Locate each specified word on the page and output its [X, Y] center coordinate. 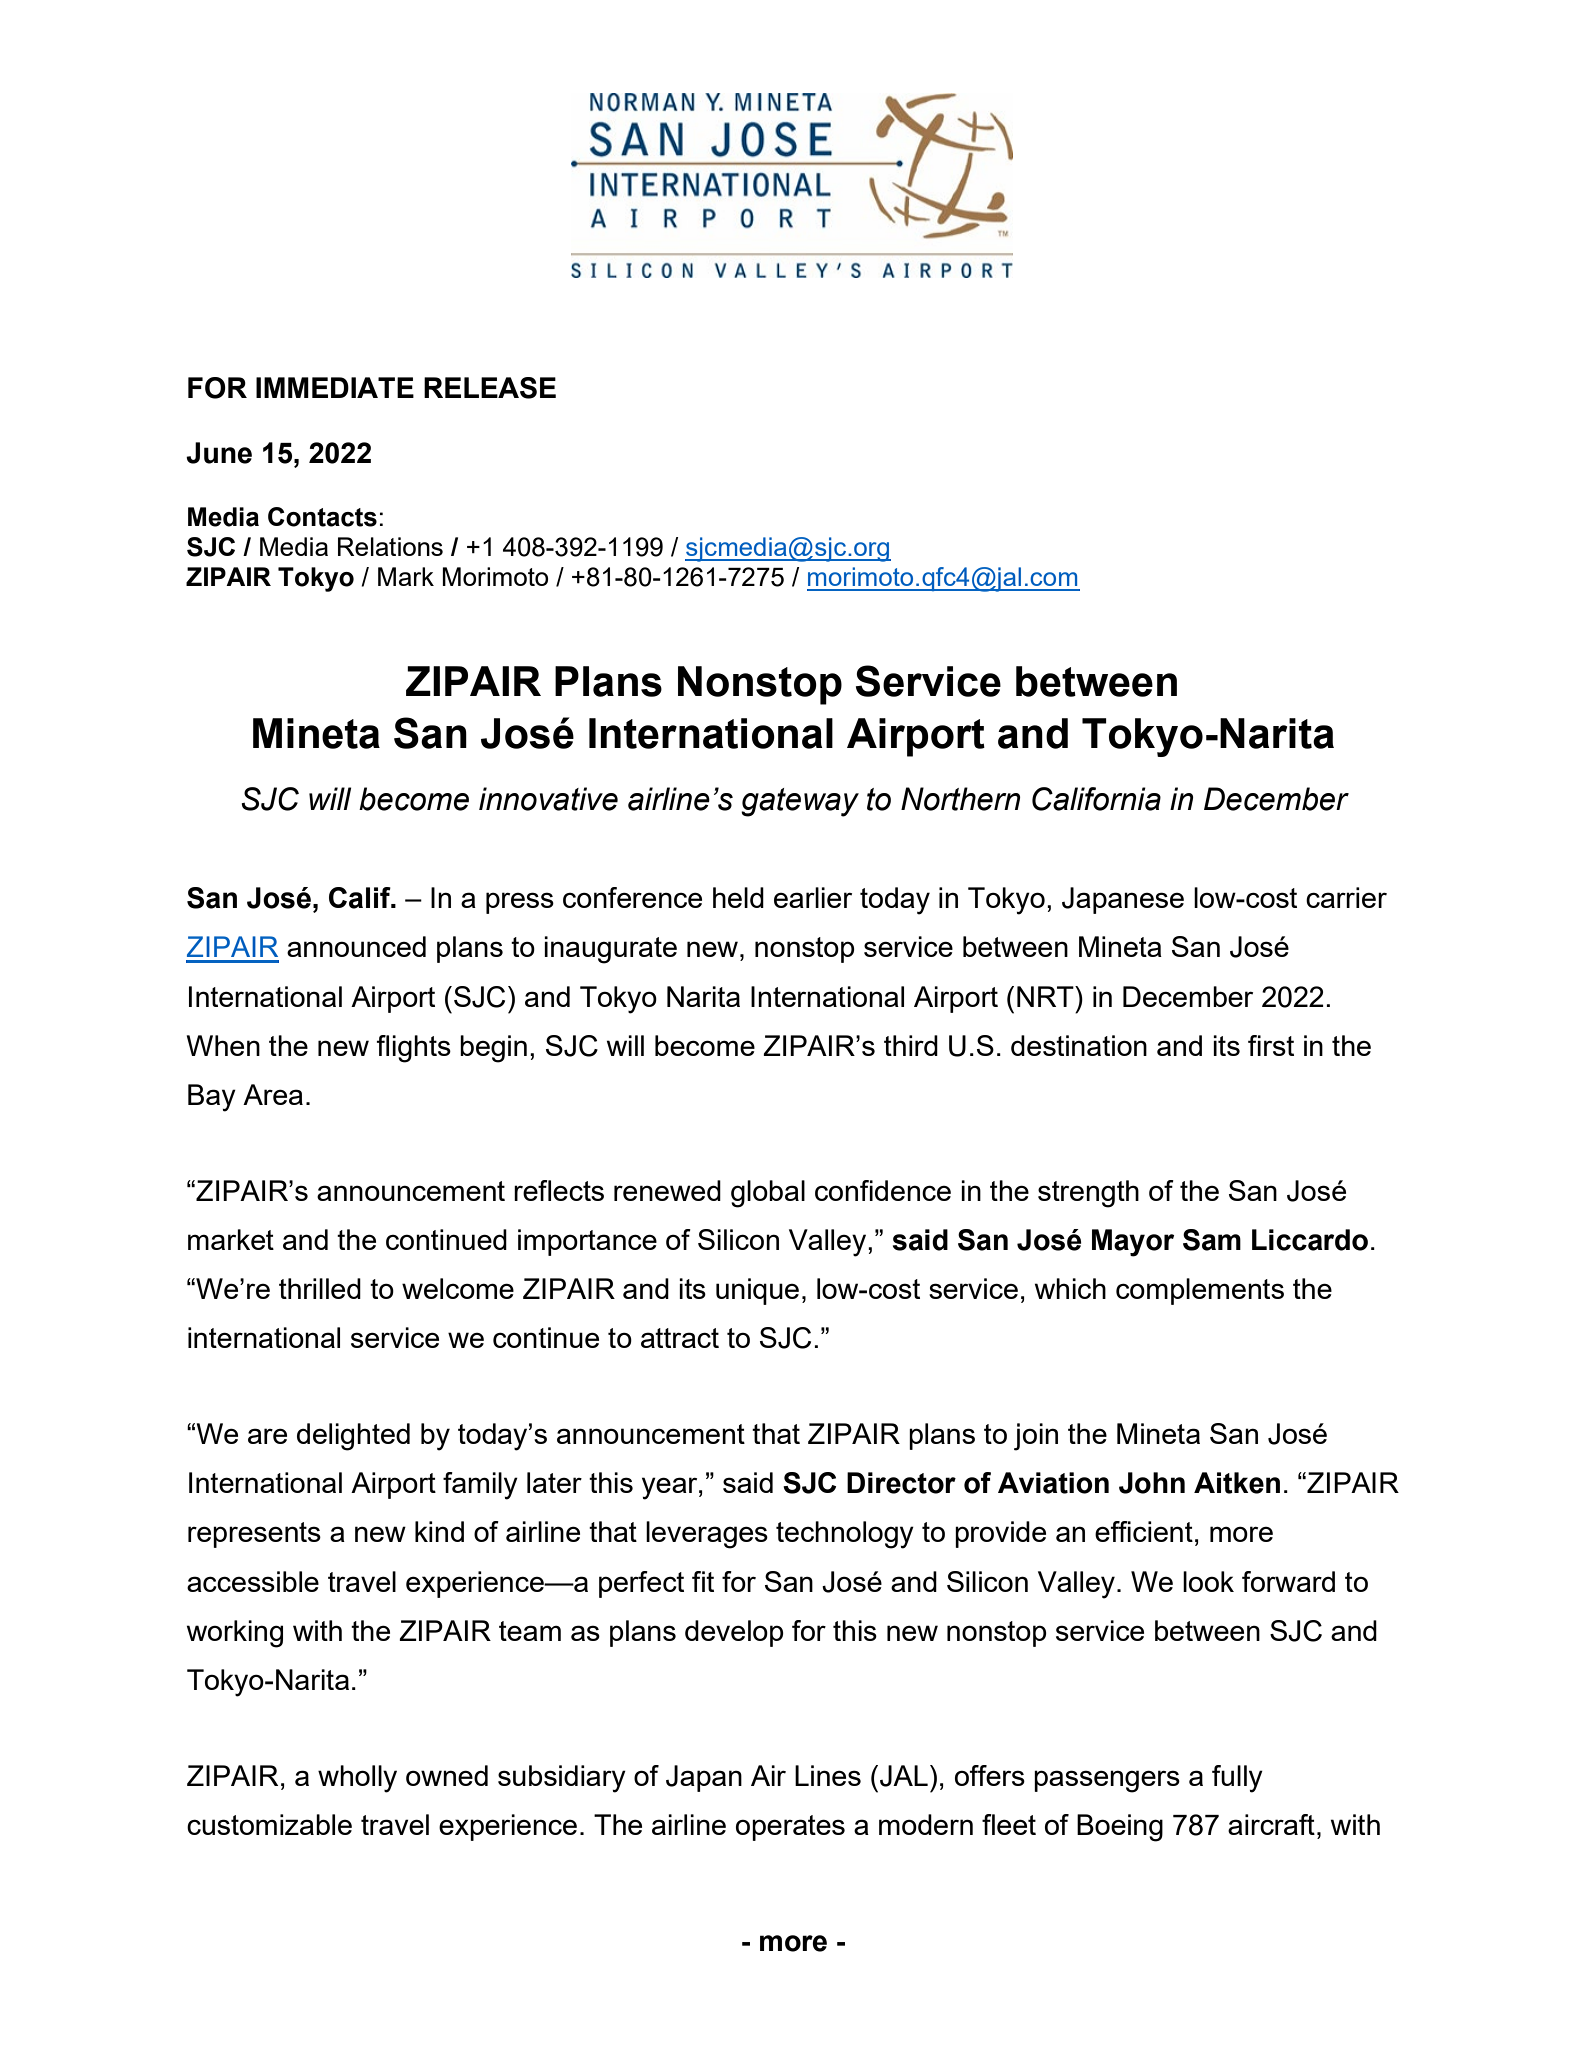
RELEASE [490, 388]
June [219, 453]
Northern [961, 799]
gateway [800, 802]
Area [273, 1094]
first [1271, 1045]
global [768, 1194]
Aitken [1237, 1483]
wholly [357, 1779]
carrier [1346, 897]
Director [901, 1483]
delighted [353, 1437]
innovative [548, 799]
